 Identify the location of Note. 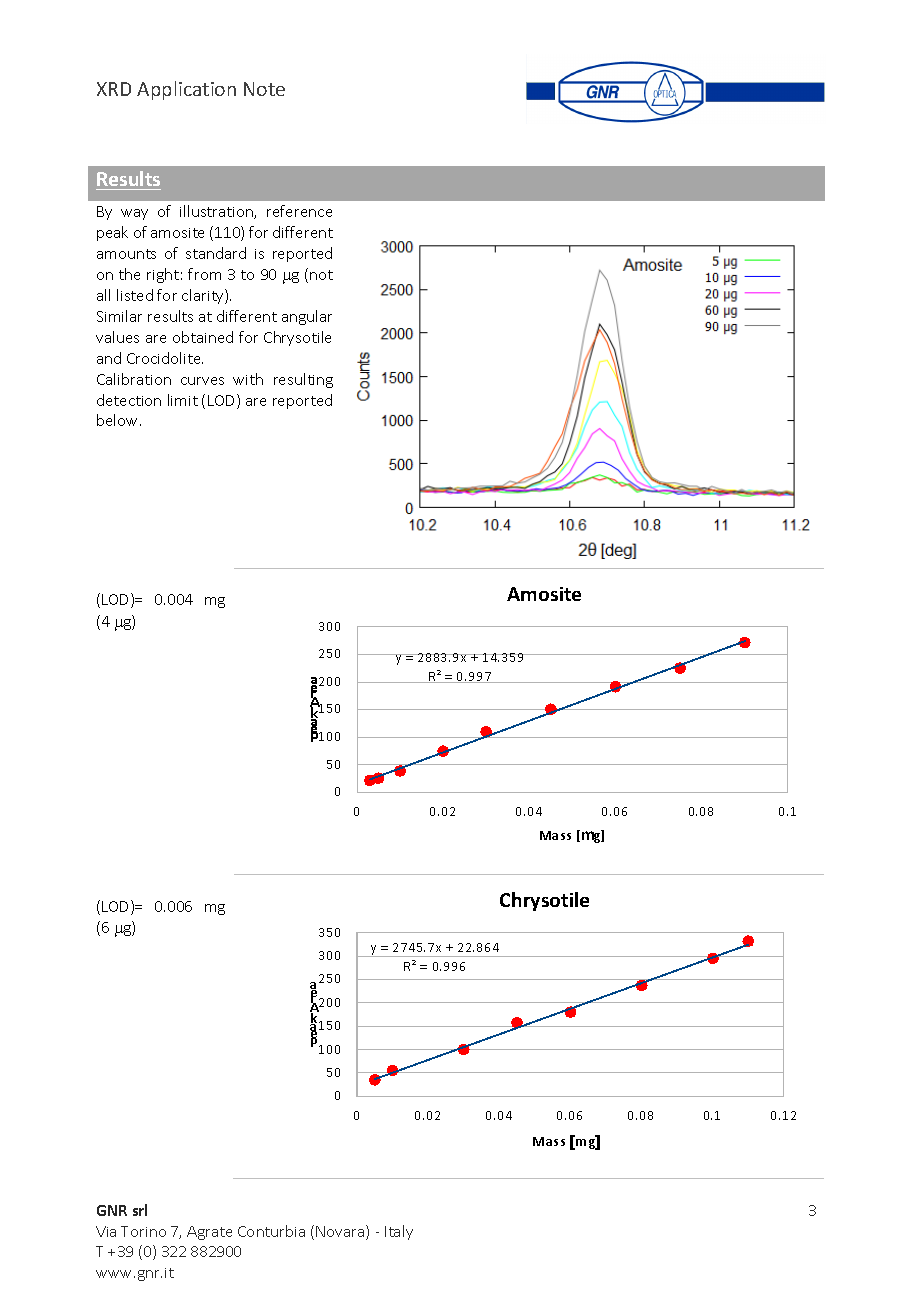
(264, 89).
